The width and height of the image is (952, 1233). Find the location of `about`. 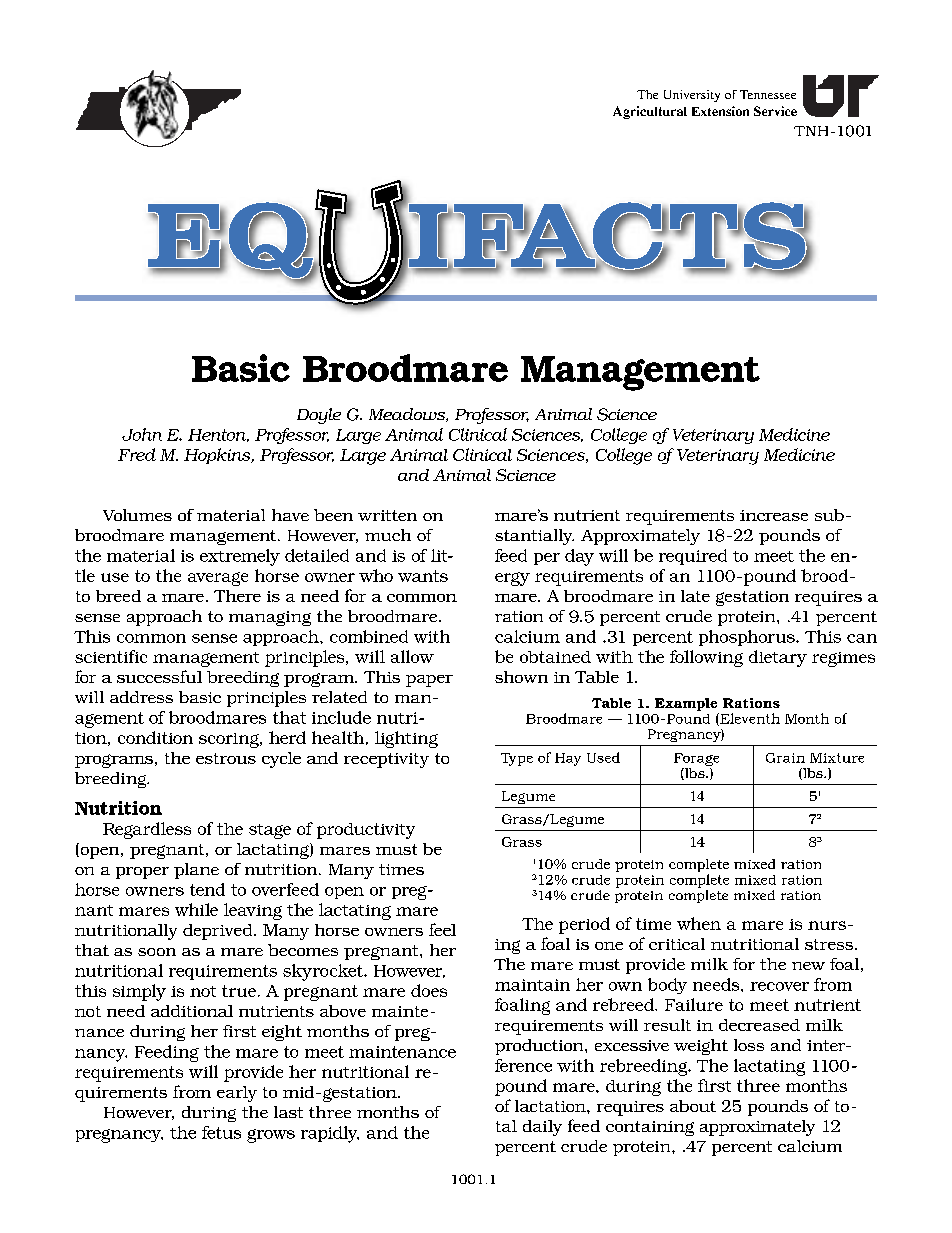

about is located at coordinates (693, 1106).
